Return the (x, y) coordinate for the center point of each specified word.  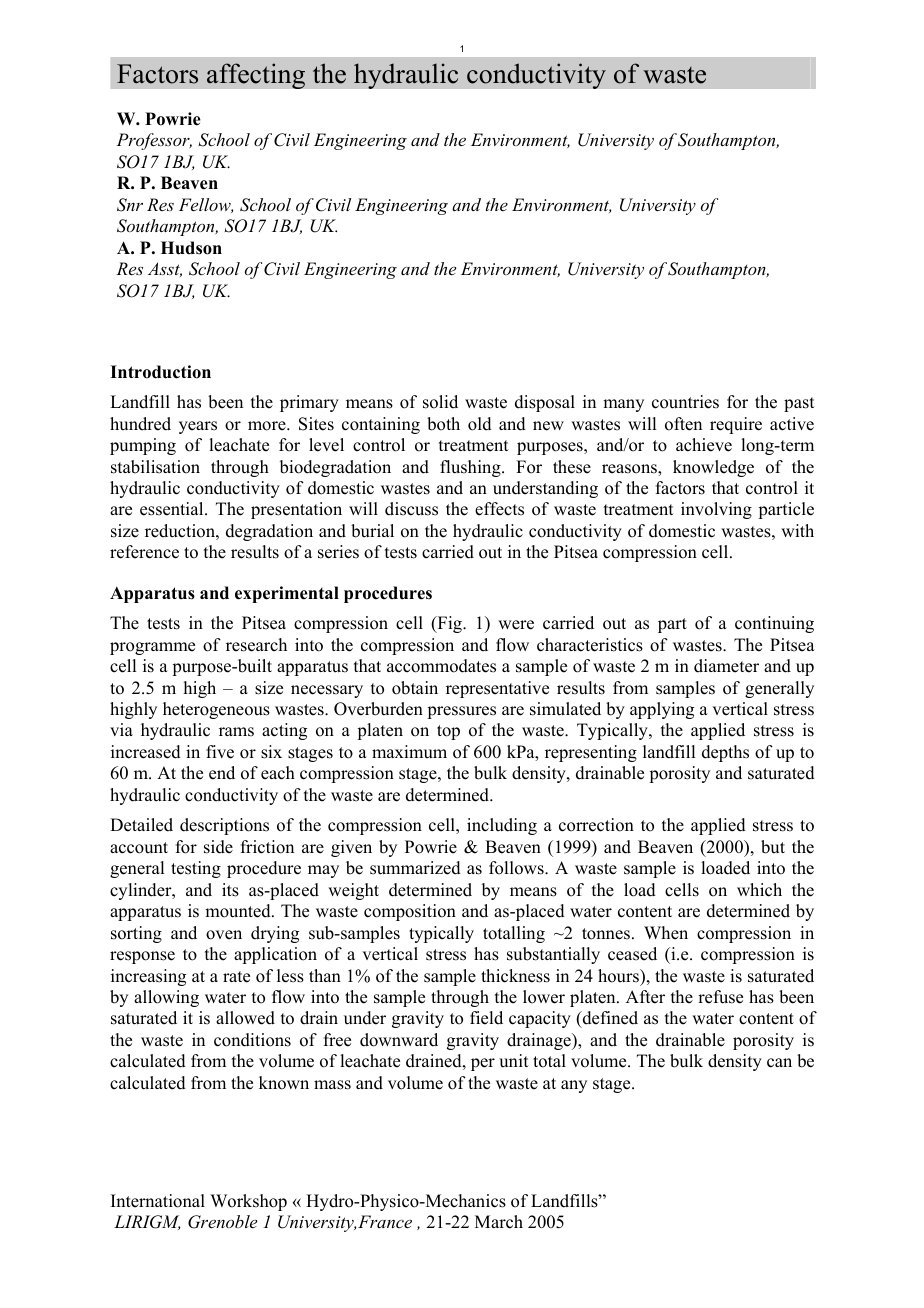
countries (685, 402)
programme (152, 648)
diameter (726, 666)
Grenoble (222, 1222)
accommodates (441, 666)
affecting (256, 76)
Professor (154, 141)
